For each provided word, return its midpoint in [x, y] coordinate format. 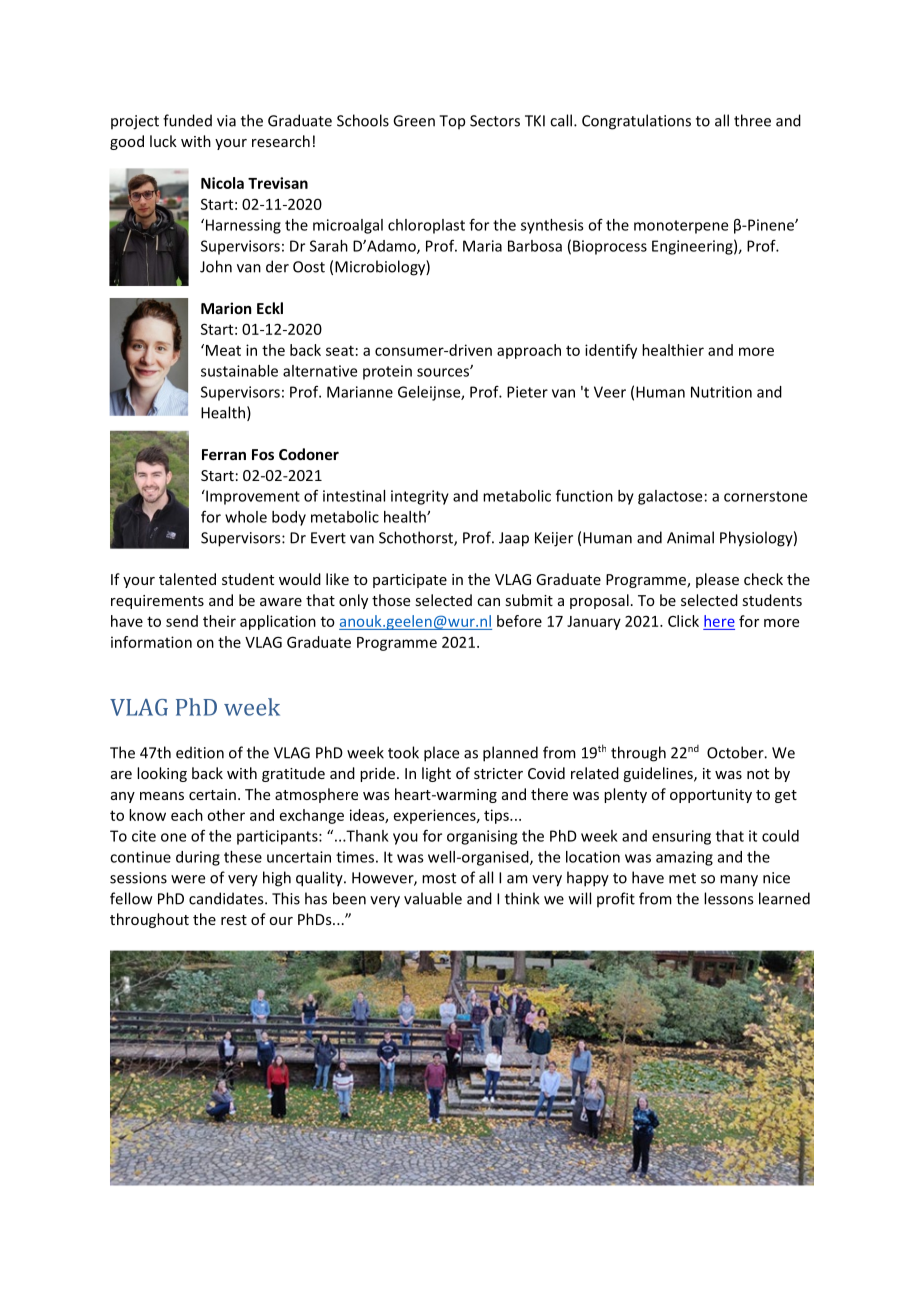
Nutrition [721, 392]
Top [452, 122]
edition [200, 752]
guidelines [659, 774]
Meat [222, 350]
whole [246, 517]
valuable [433, 898]
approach [529, 351]
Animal [690, 537]
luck [163, 141]
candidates [227, 898]
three [752, 120]
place [441, 754]
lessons [728, 898]
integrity [420, 497]
